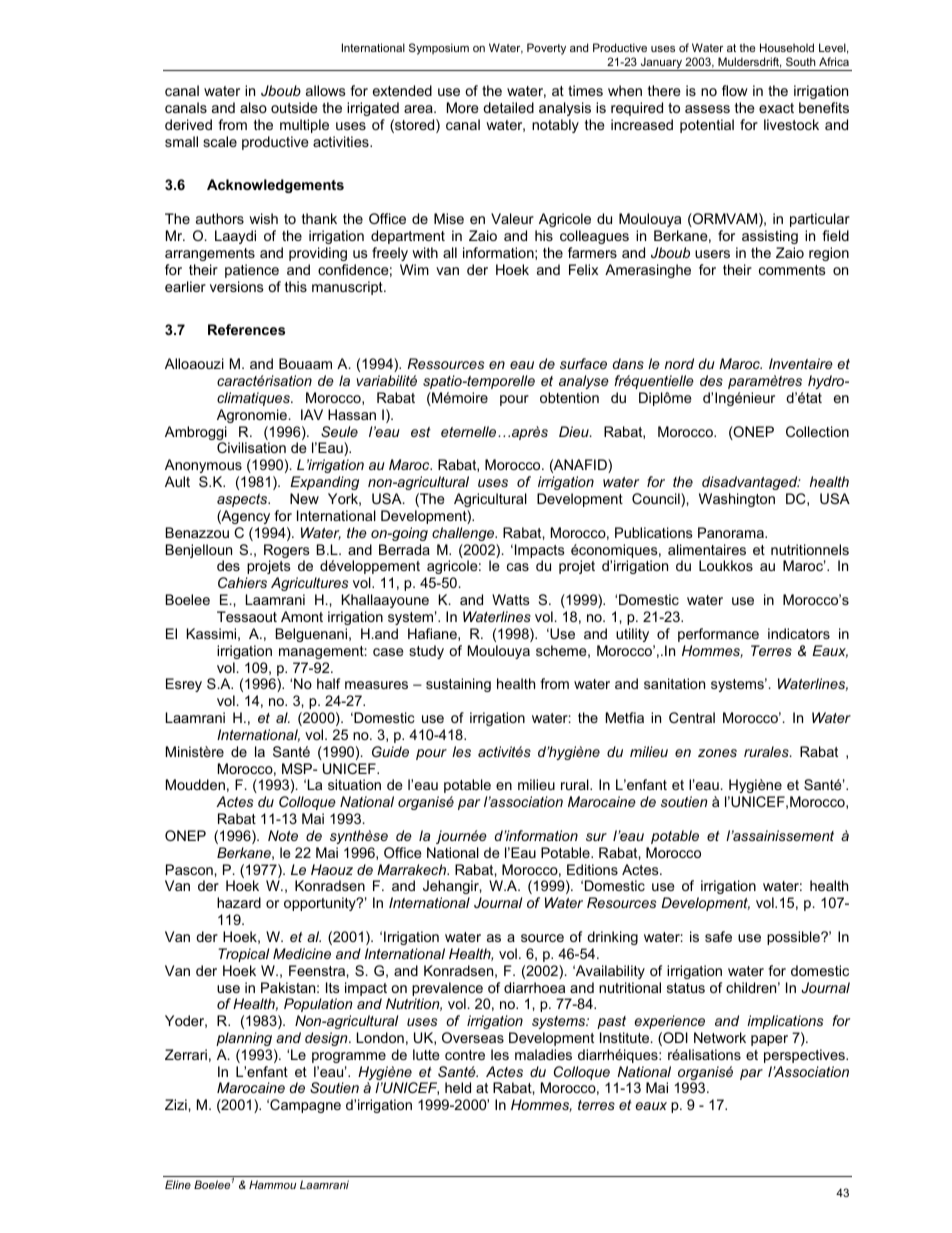 The height and width of the screenshot is (1233, 952). Describe the element at coordinates (735, 90) in the screenshot. I see `flow` at that location.
